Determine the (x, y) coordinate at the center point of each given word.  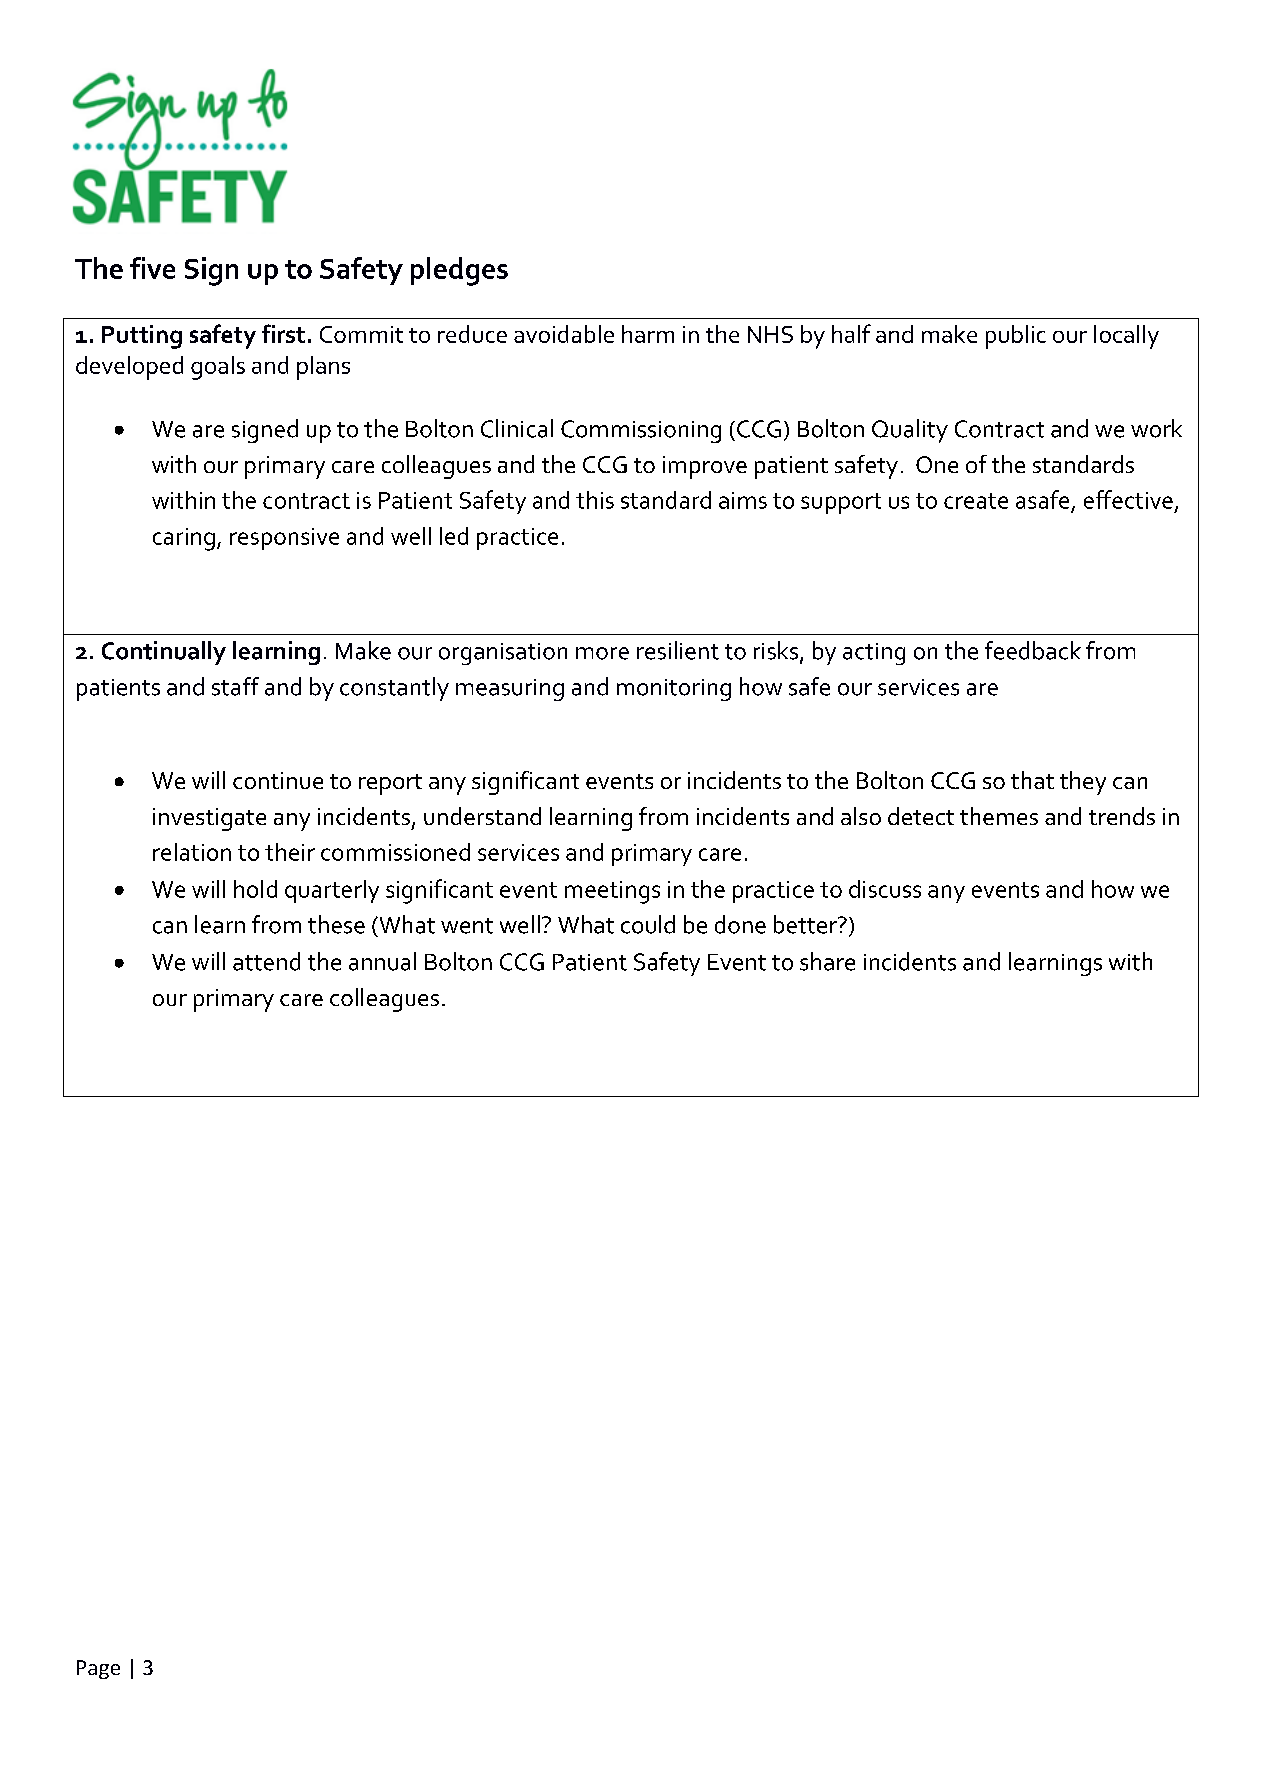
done (740, 924)
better (806, 924)
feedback (1033, 650)
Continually (164, 653)
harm (648, 334)
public (1016, 337)
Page (98, 1669)
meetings (612, 892)
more (602, 653)
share (827, 961)
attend (266, 961)
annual (382, 961)
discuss (885, 889)
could (648, 924)
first (283, 333)
